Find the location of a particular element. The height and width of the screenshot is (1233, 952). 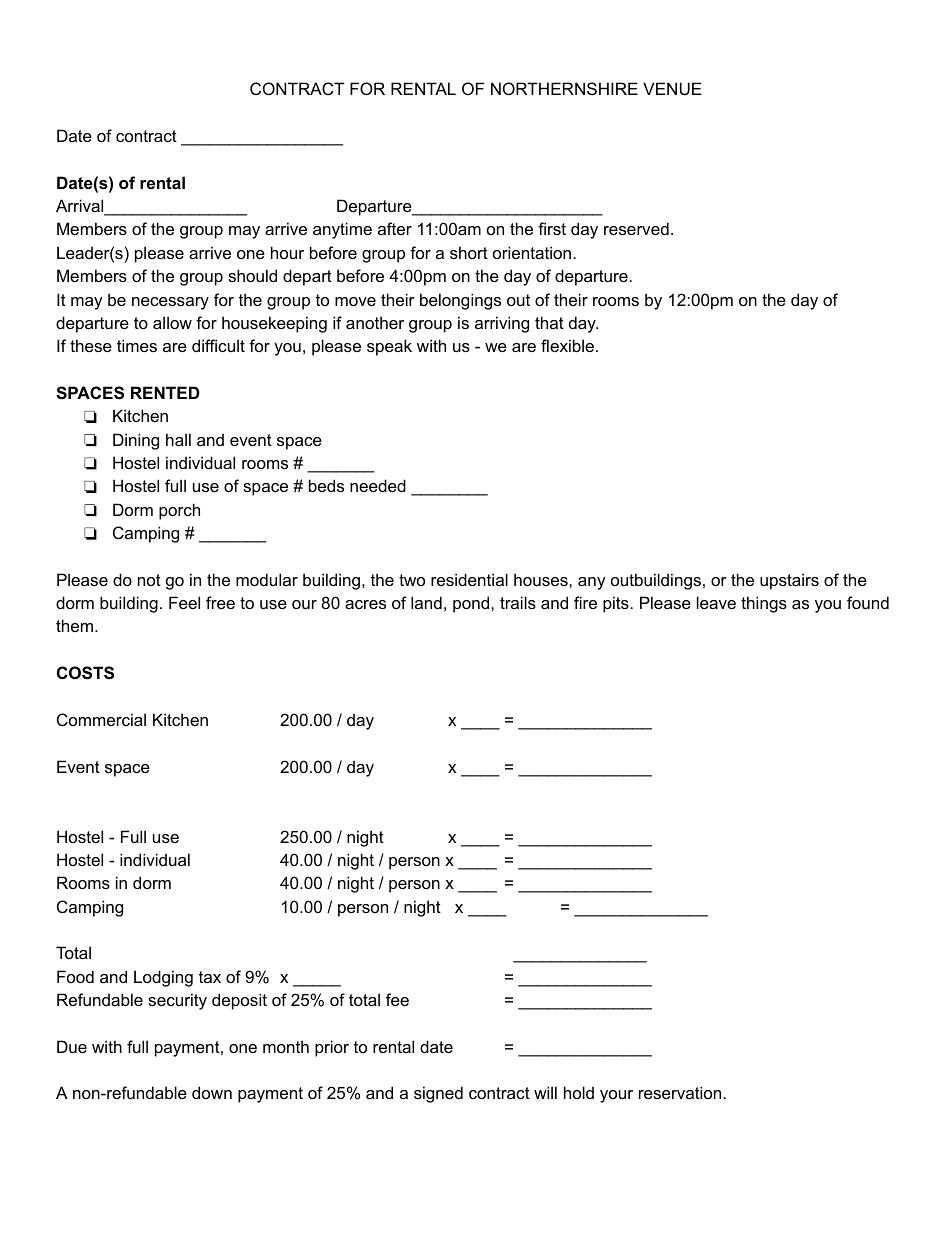

flexible is located at coordinates (567, 345).
